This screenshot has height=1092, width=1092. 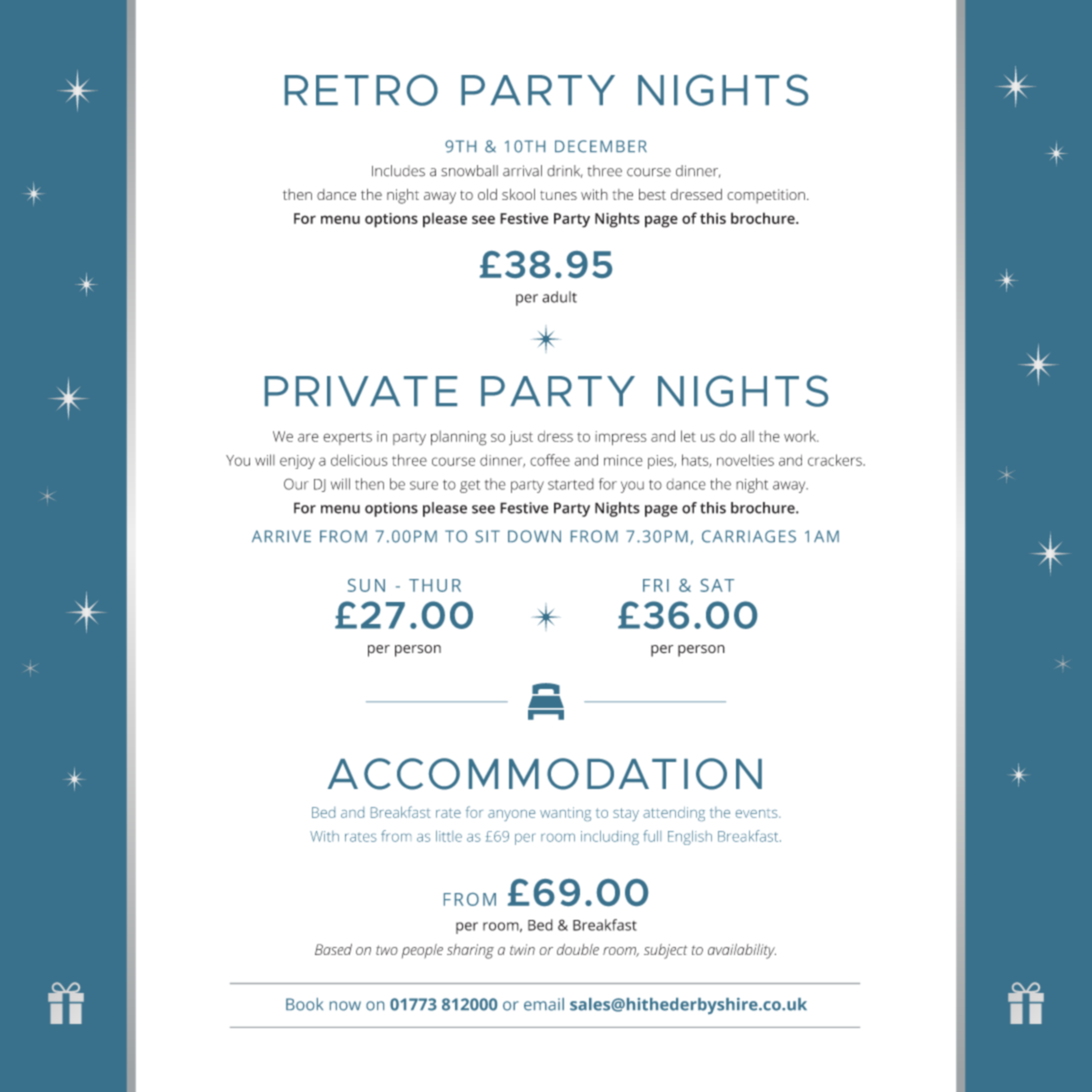 I want to click on SAT, so click(x=717, y=585).
